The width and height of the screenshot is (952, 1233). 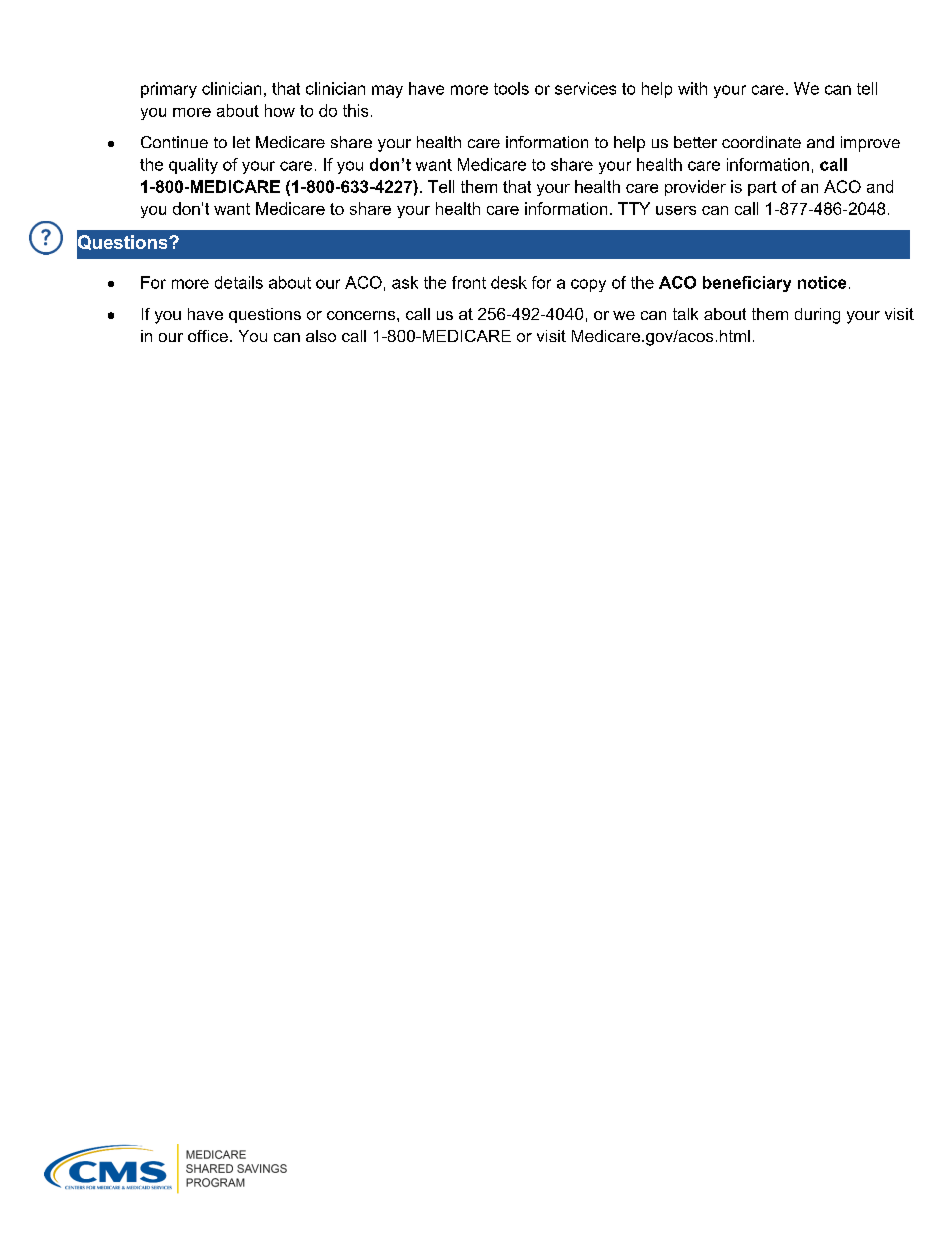 I want to click on TTY, so click(x=634, y=208).
